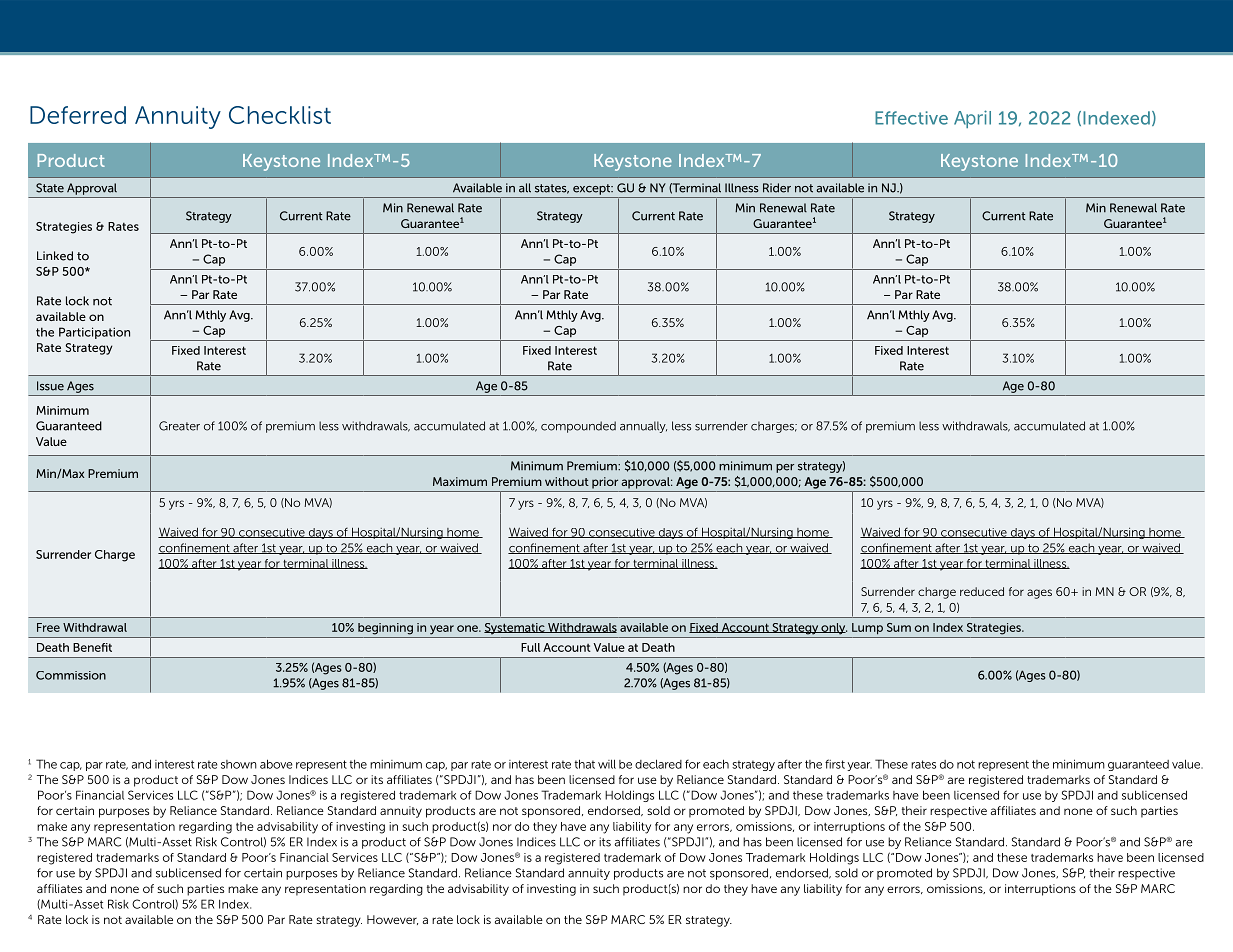 The height and width of the image is (952, 1233). I want to click on first, so click(835, 764).
